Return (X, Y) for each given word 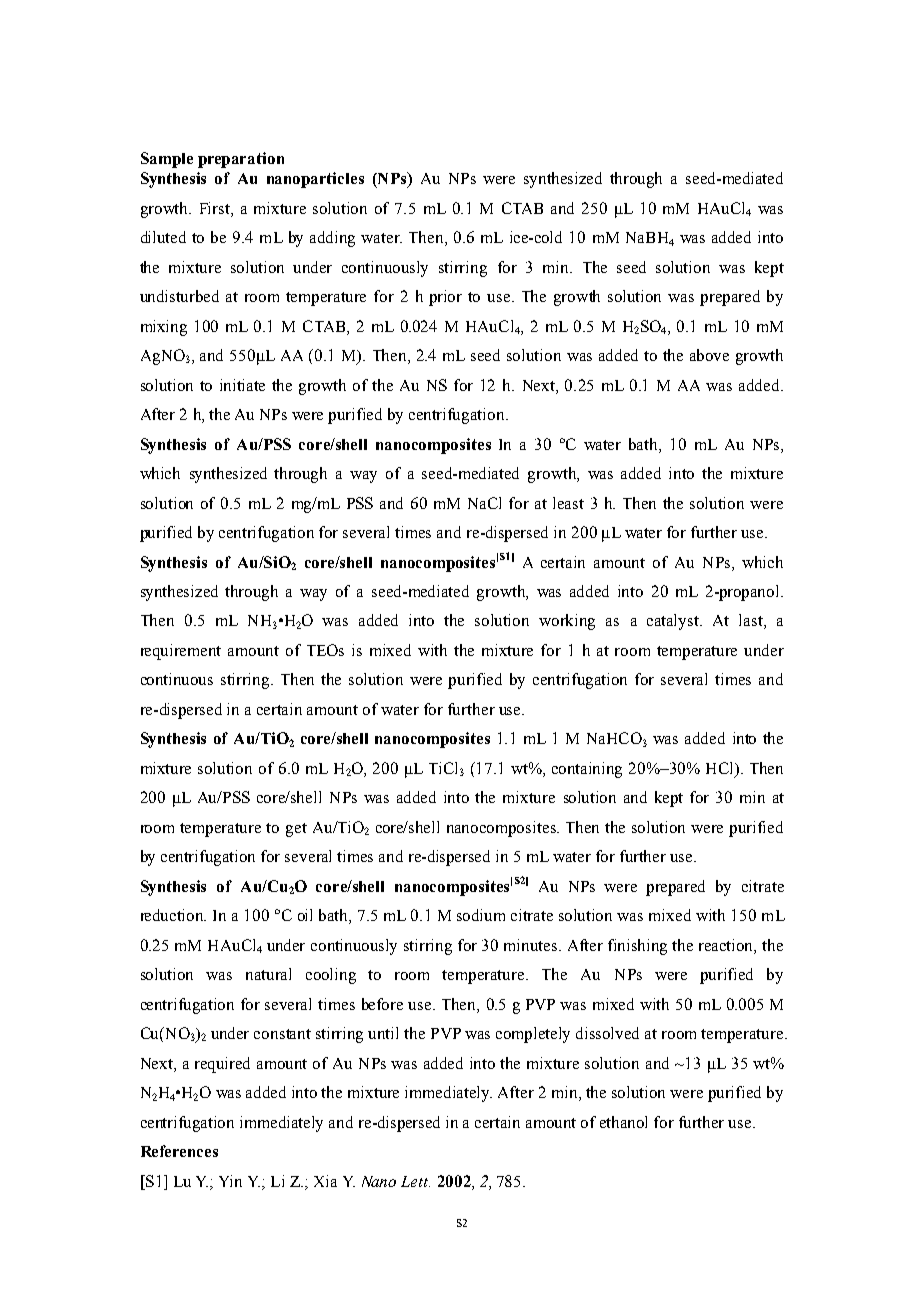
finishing (637, 947)
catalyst (674, 622)
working (567, 622)
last (752, 621)
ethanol (623, 1122)
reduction (173, 915)
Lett (415, 1181)
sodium (481, 915)
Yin (230, 1181)
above (709, 355)
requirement (181, 652)
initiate (242, 385)
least (568, 503)
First (216, 208)
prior (445, 298)
